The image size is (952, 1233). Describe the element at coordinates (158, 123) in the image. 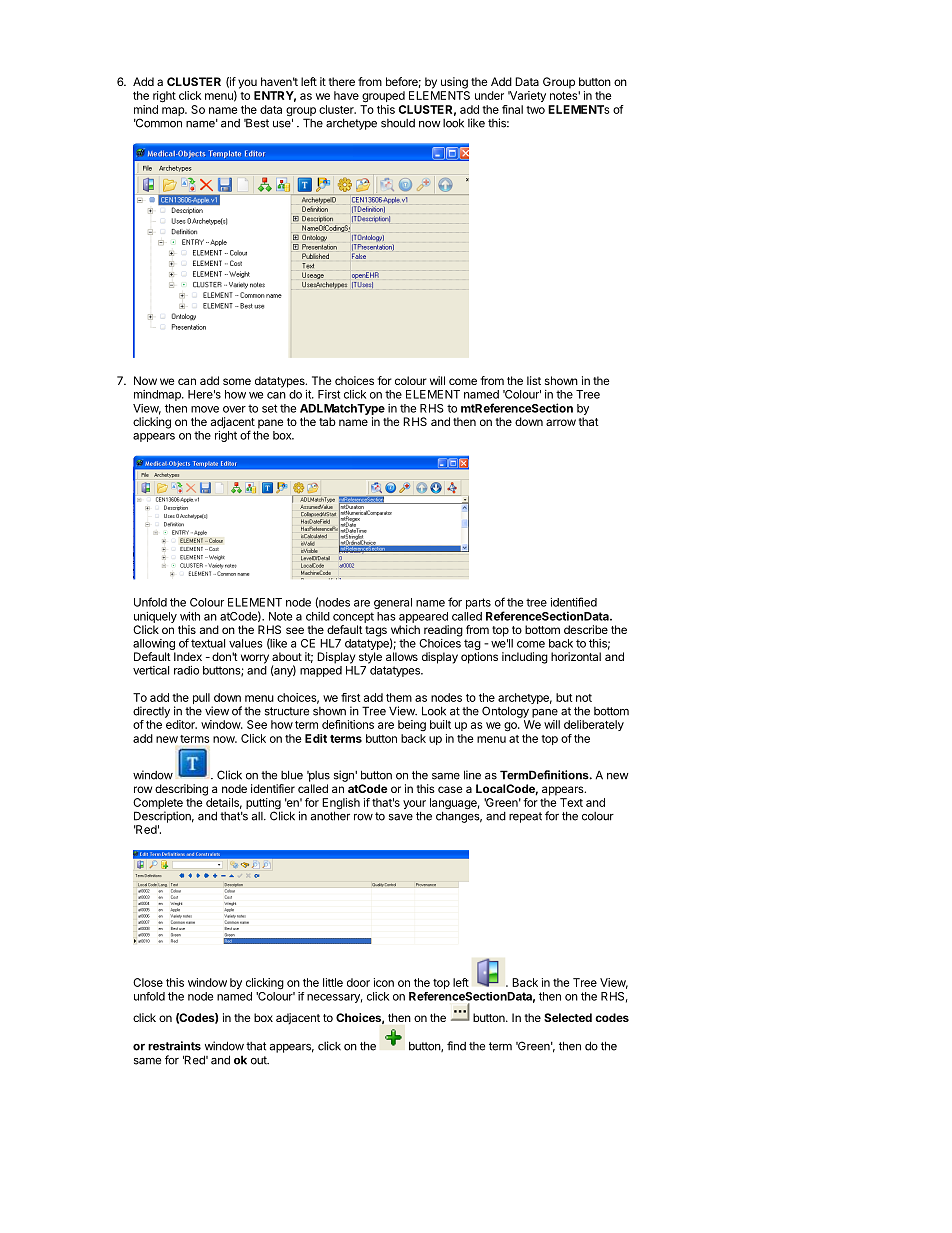

I see `Common` at that location.
